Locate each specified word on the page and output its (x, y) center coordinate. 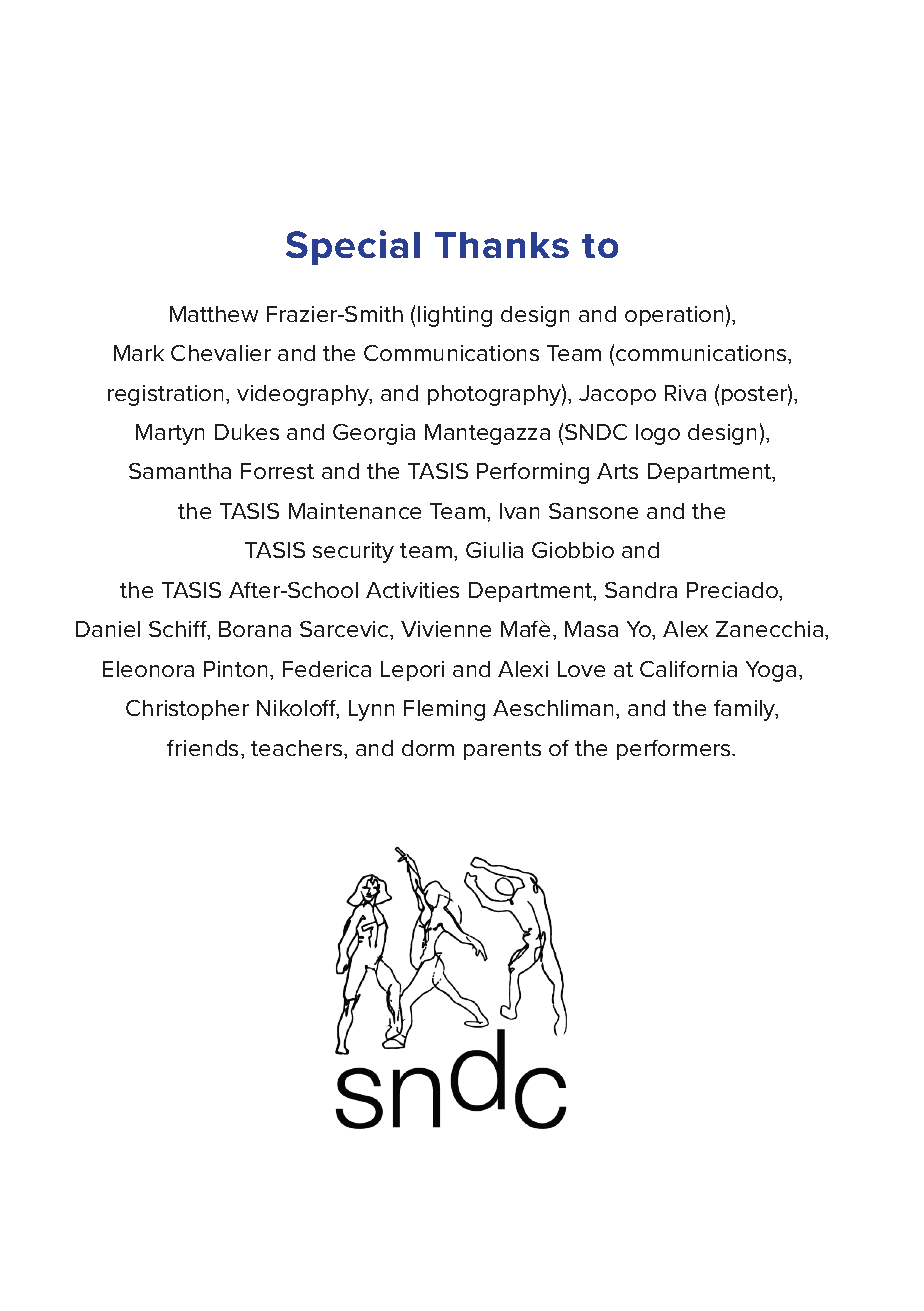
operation (674, 316)
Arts (617, 471)
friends (202, 748)
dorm (428, 748)
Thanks (502, 245)
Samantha (180, 471)
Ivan (519, 511)
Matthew (214, 314)
